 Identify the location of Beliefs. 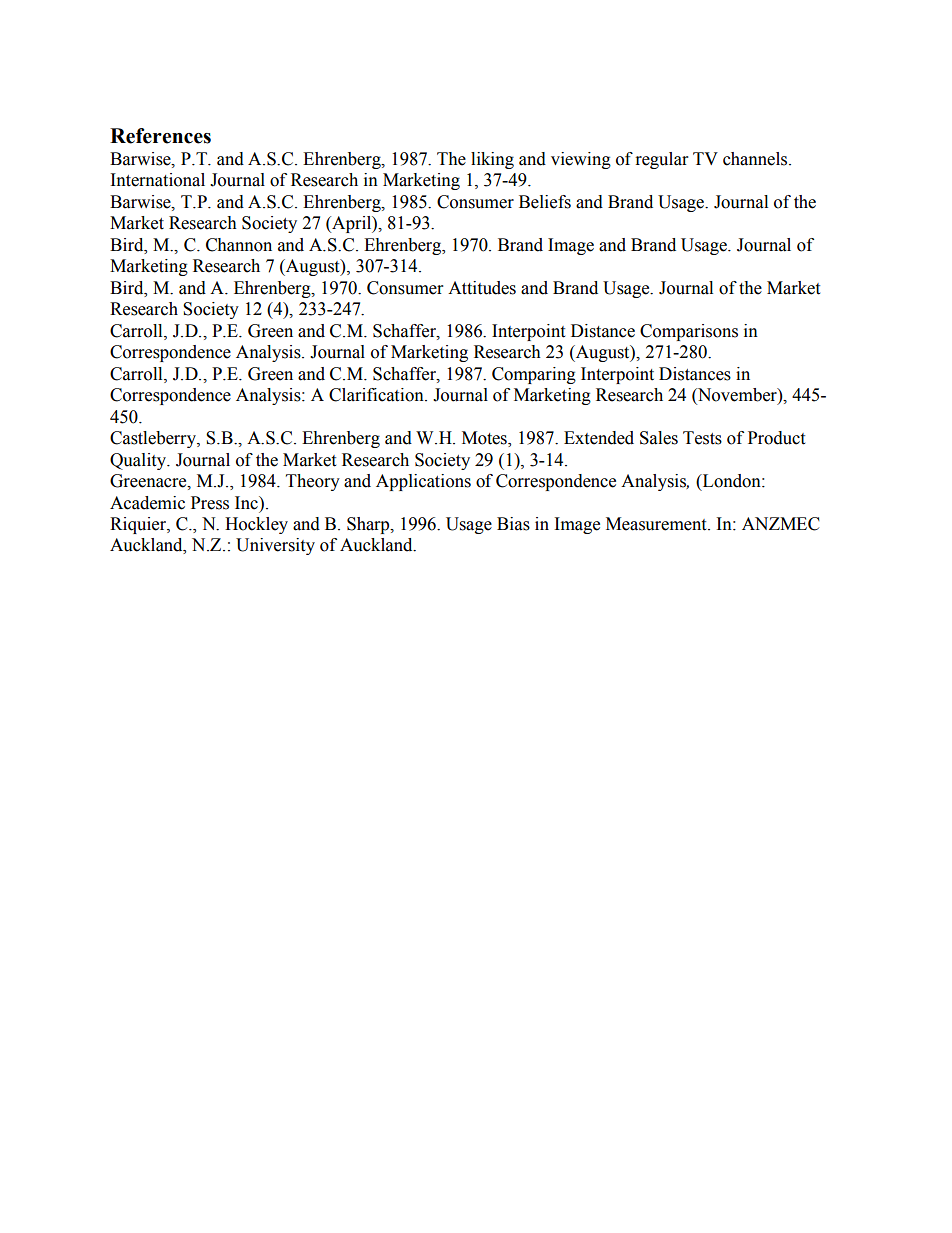
(545, 202).
